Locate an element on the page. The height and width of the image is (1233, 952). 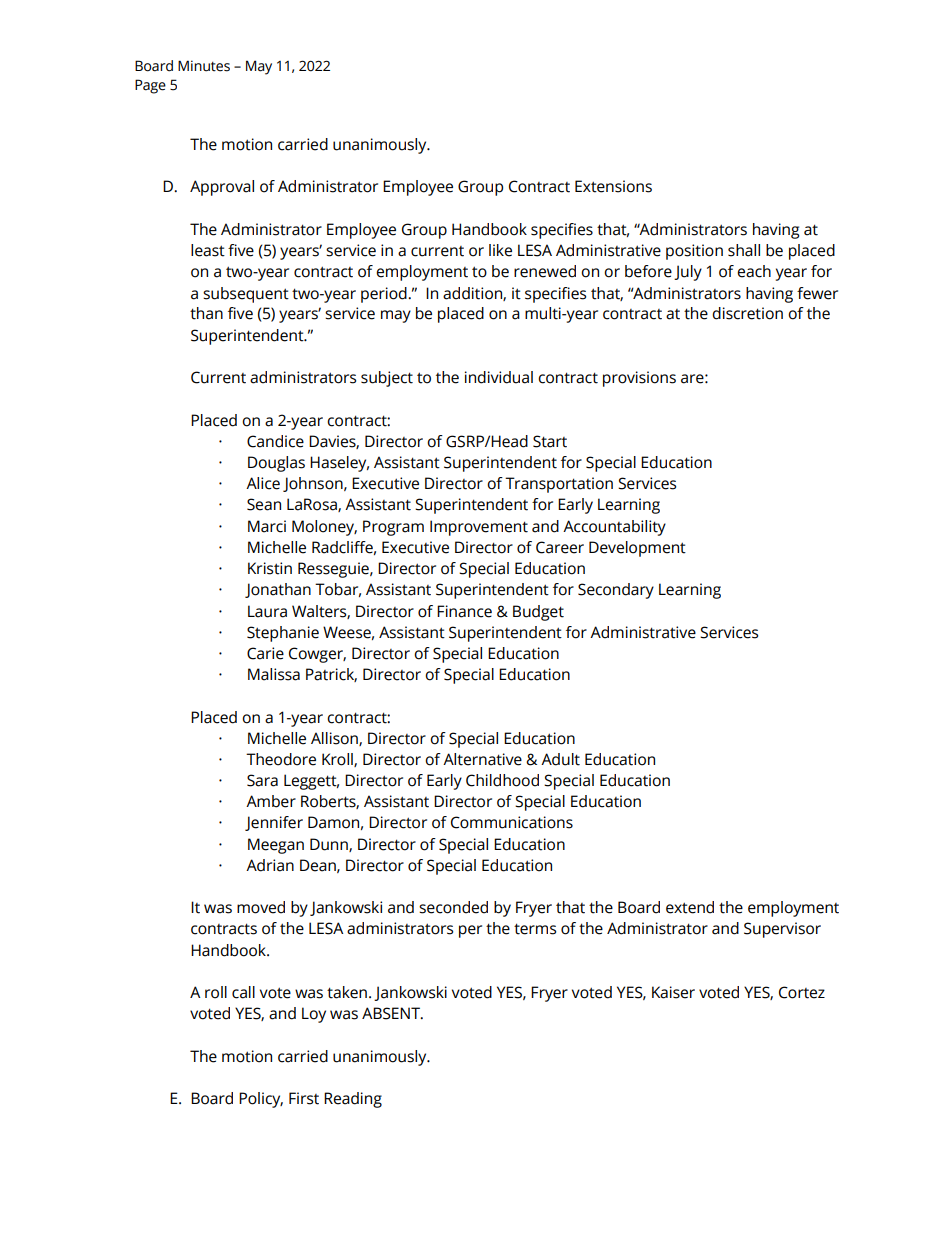
Candice is located at coordinates (275, 441).
